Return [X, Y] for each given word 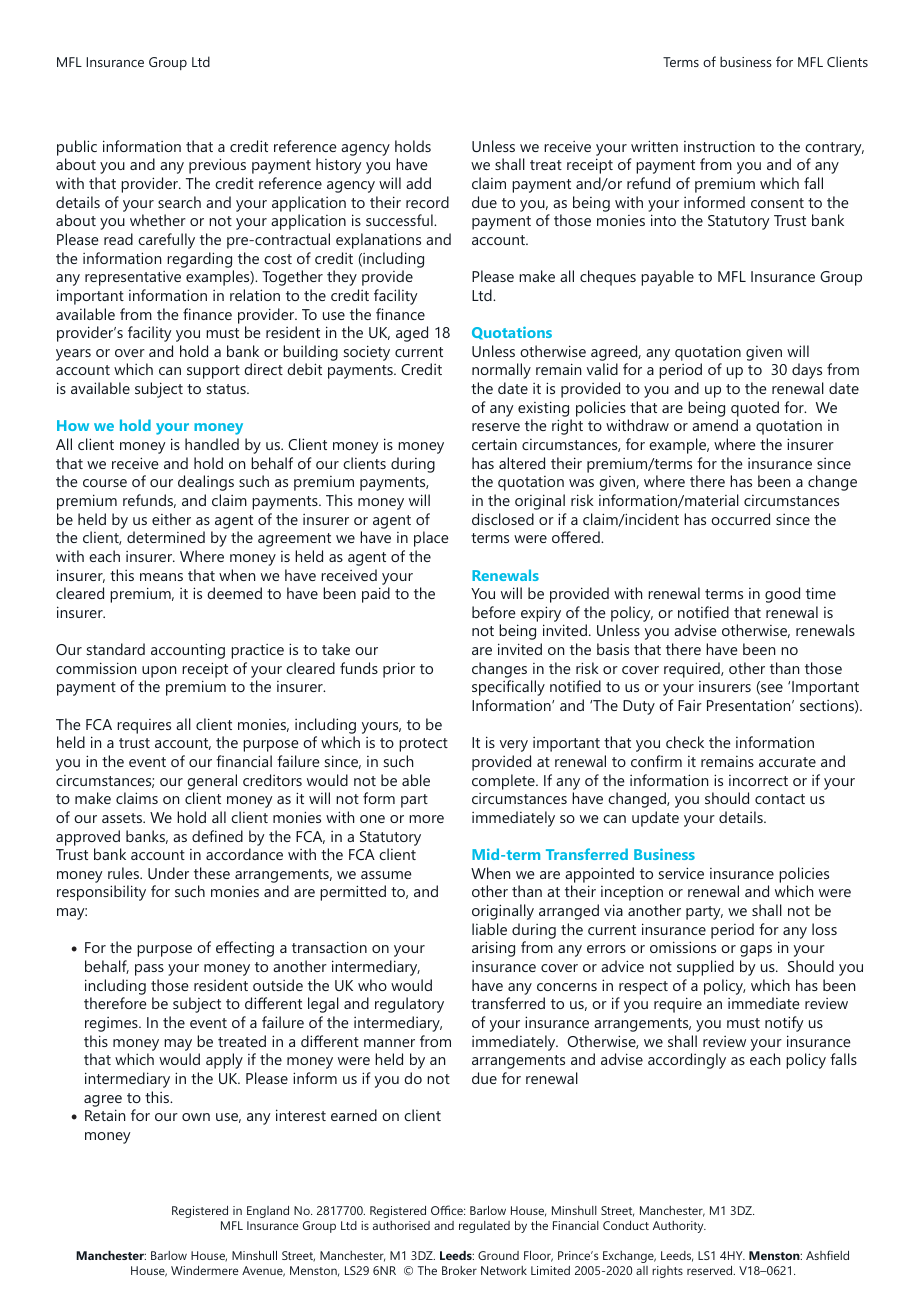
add [418, 183]
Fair [690, 705]
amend [715, 425]
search [179, 202]
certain [494, 444]
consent [777, 203]
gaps [756, 951]
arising [493, 949]
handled [212, 444]
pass [149, 970]
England [268, 1212]
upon [159, 672]
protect [423, 745]
